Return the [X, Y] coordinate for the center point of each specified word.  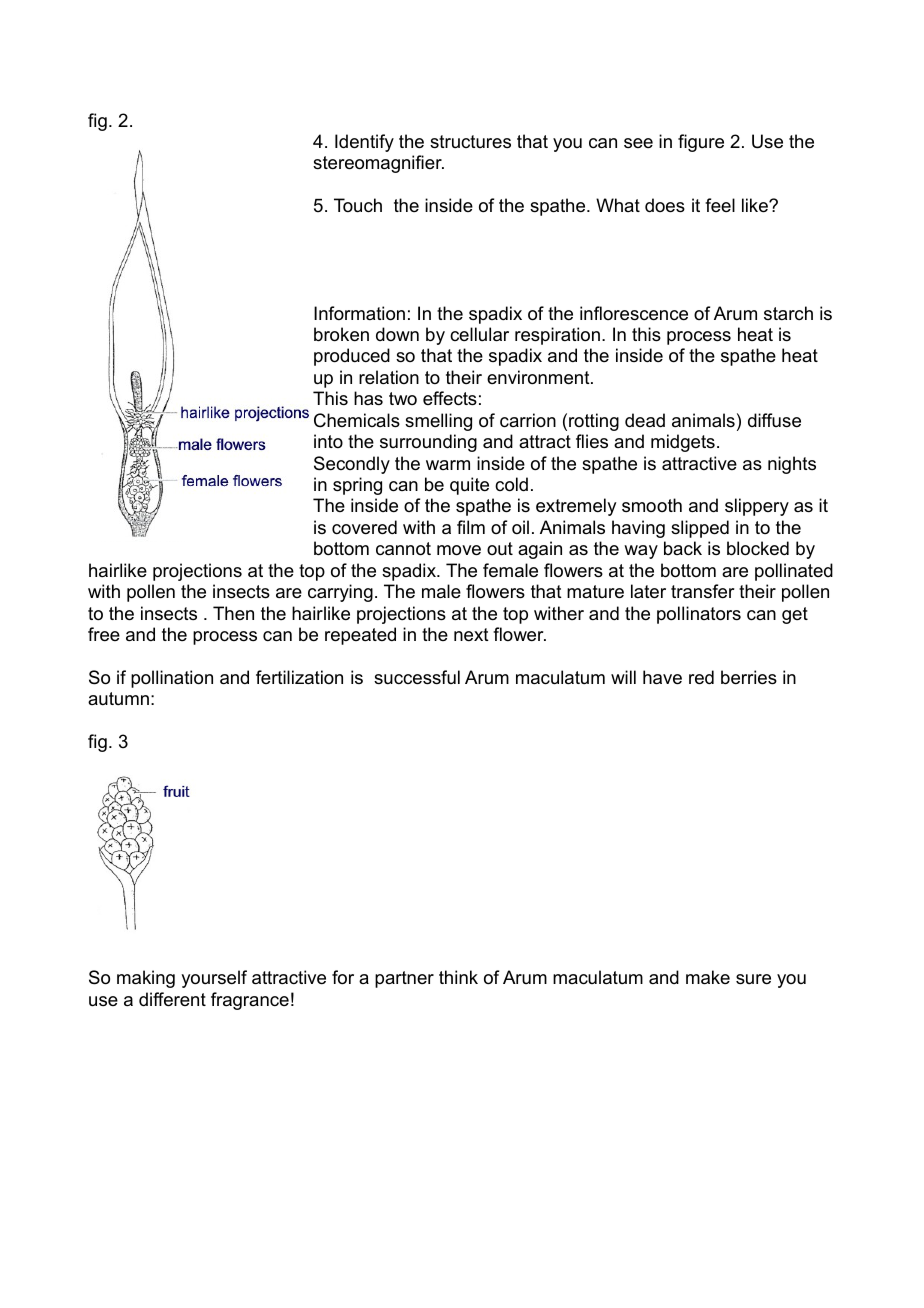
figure [701, 143]
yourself [214, 979]
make [708, 977]
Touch [358, 205]
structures [470, 141]
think [458, 977]
